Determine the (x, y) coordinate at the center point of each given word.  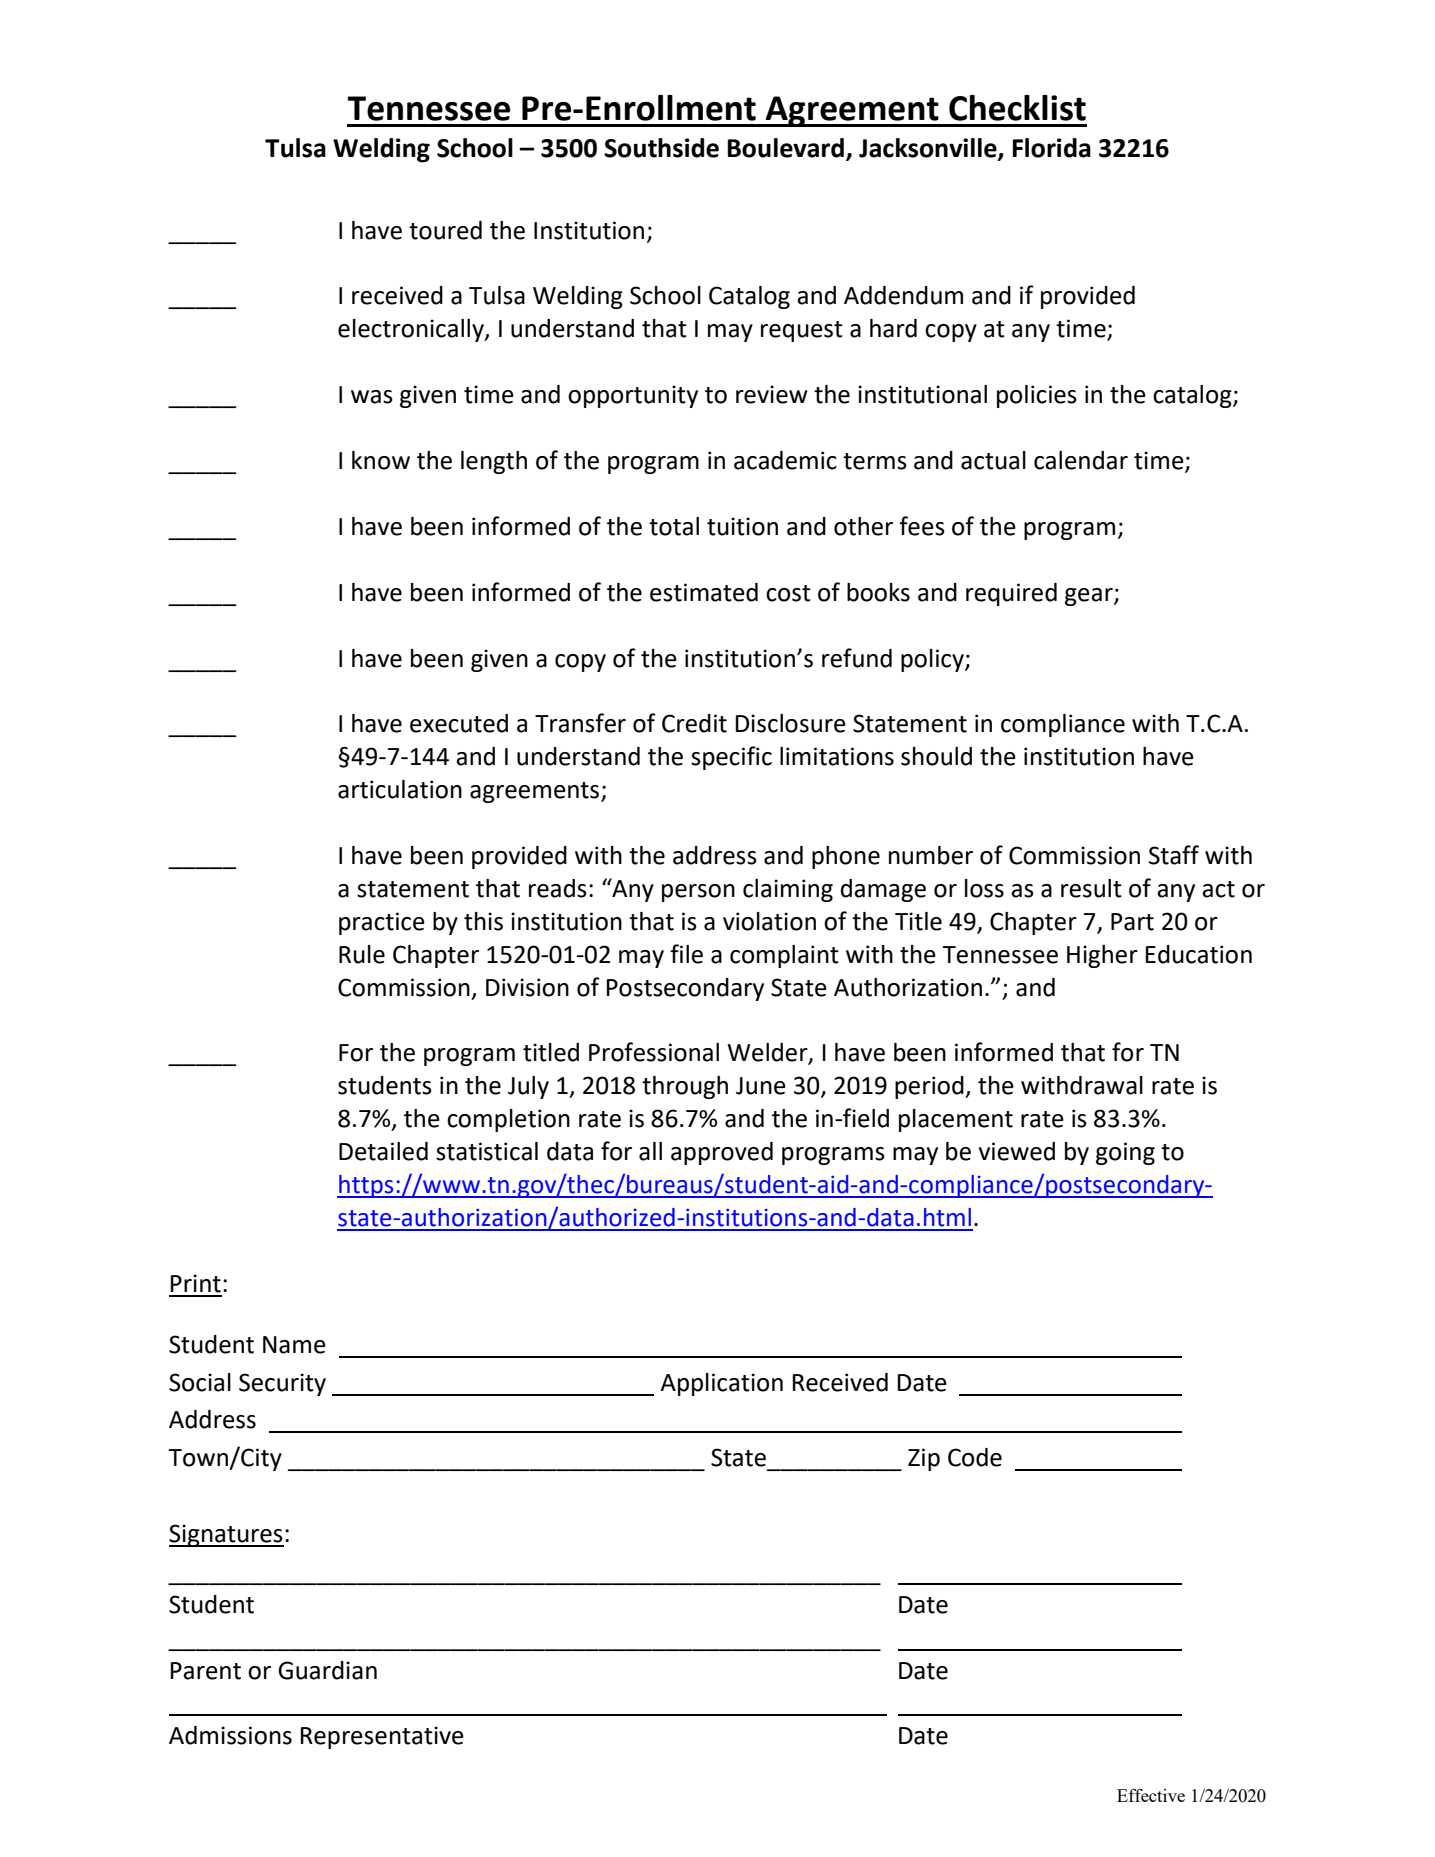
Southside (661, 148)
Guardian (327, 1670)
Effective (1151, 1795)
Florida (1052, 148)
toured (445, 230)
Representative (382, 1737)
